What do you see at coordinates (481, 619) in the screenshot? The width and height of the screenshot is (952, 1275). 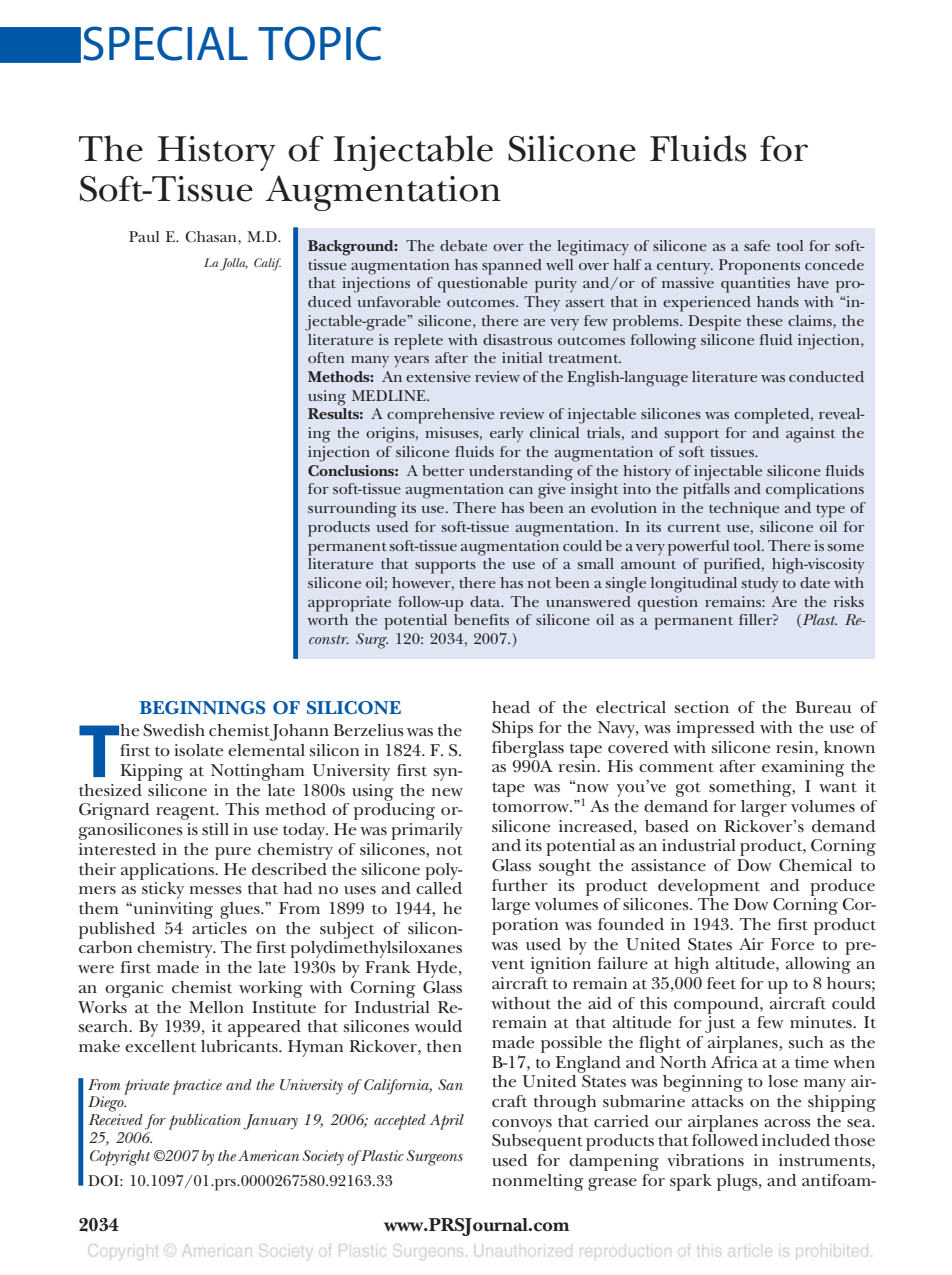 I see `benefits` at bounding box center [481, 619].
